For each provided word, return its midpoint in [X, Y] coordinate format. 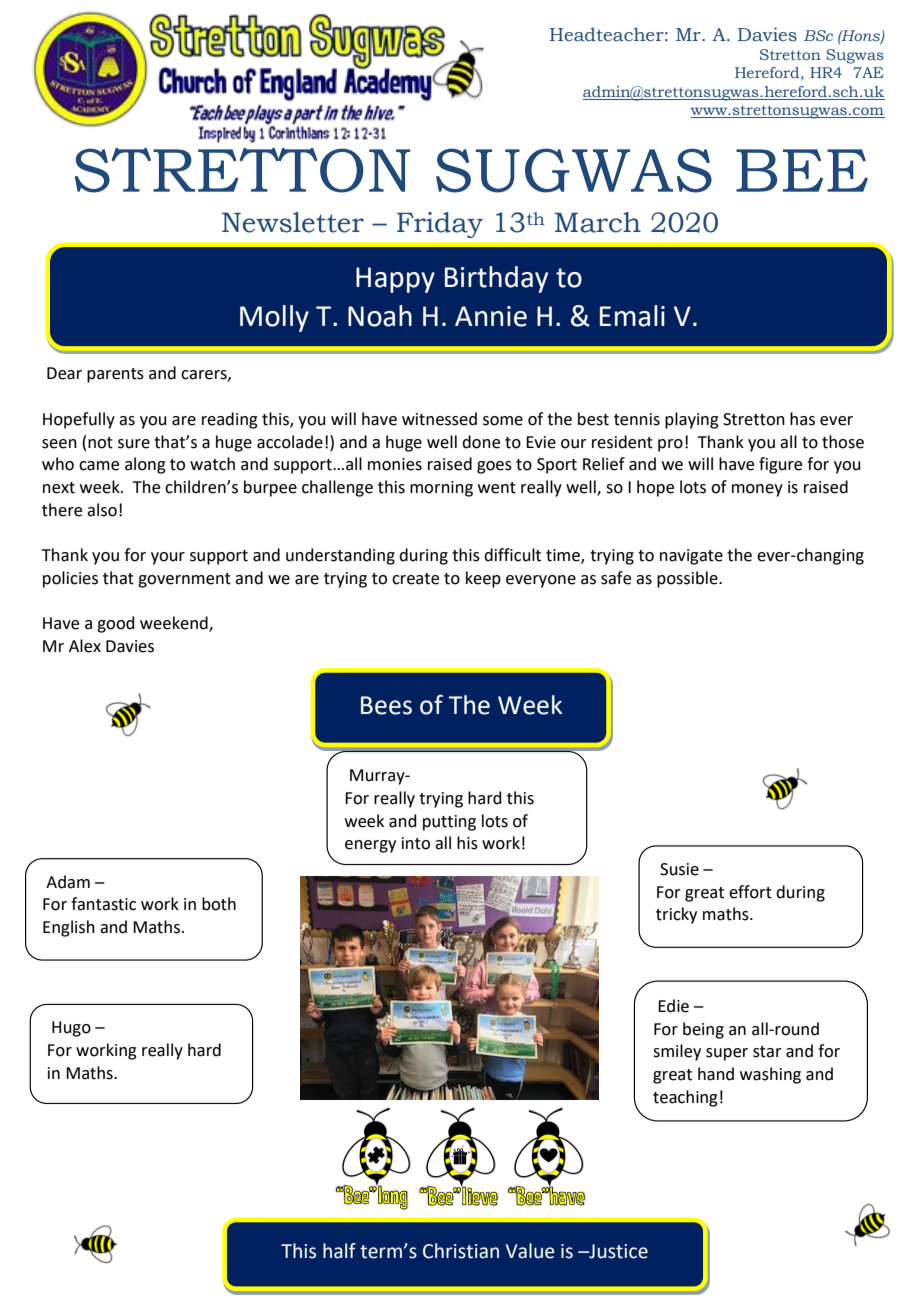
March [598, 222]
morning [441, 489]
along [145, 465]
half [339, 1251]
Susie [679, 869]
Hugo [71, 1029]
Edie [673, 1006]
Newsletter [293, 222]
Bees [386, 705]
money [757, 490]
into [416, 843]
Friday [440, 225]
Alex [85, 646]
